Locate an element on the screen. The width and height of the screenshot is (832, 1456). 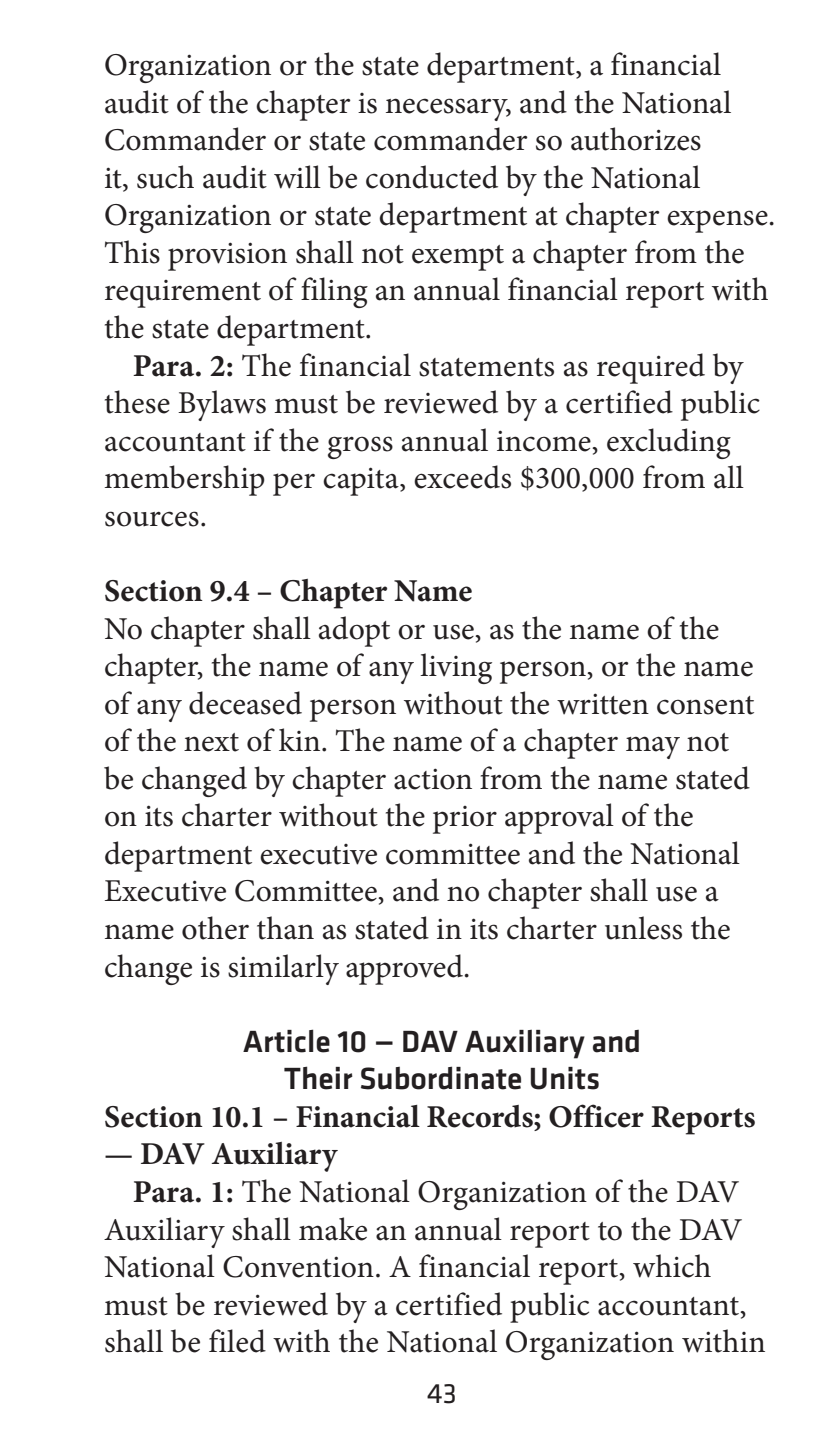
other is located at coordinates (215, 928).
